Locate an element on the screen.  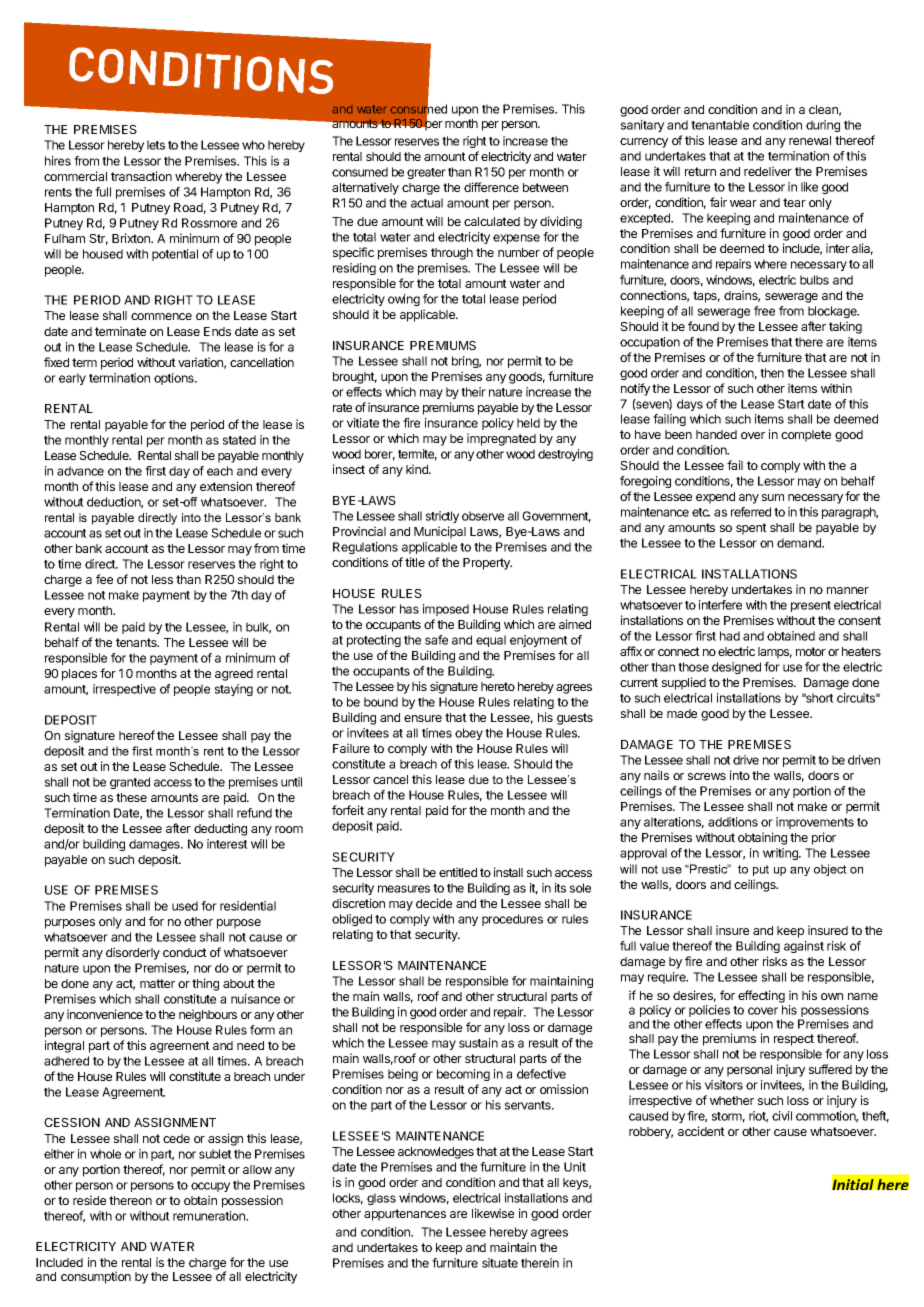
renewal is located at coordinates (810, 140).
